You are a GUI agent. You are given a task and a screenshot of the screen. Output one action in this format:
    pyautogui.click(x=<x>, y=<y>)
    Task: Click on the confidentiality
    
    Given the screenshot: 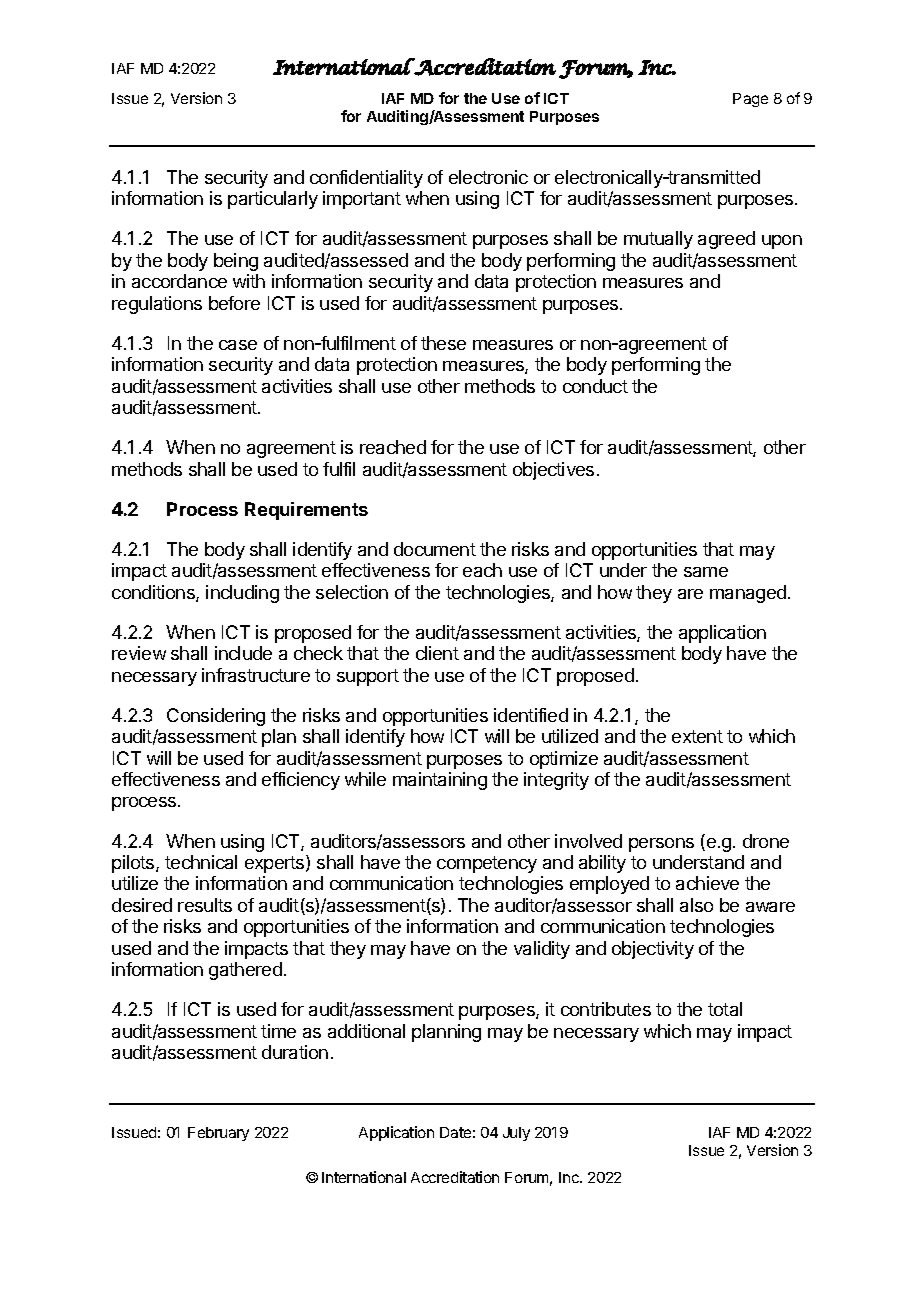 What is the action you would take?
    pyautogui.click(x=366, y=179)
